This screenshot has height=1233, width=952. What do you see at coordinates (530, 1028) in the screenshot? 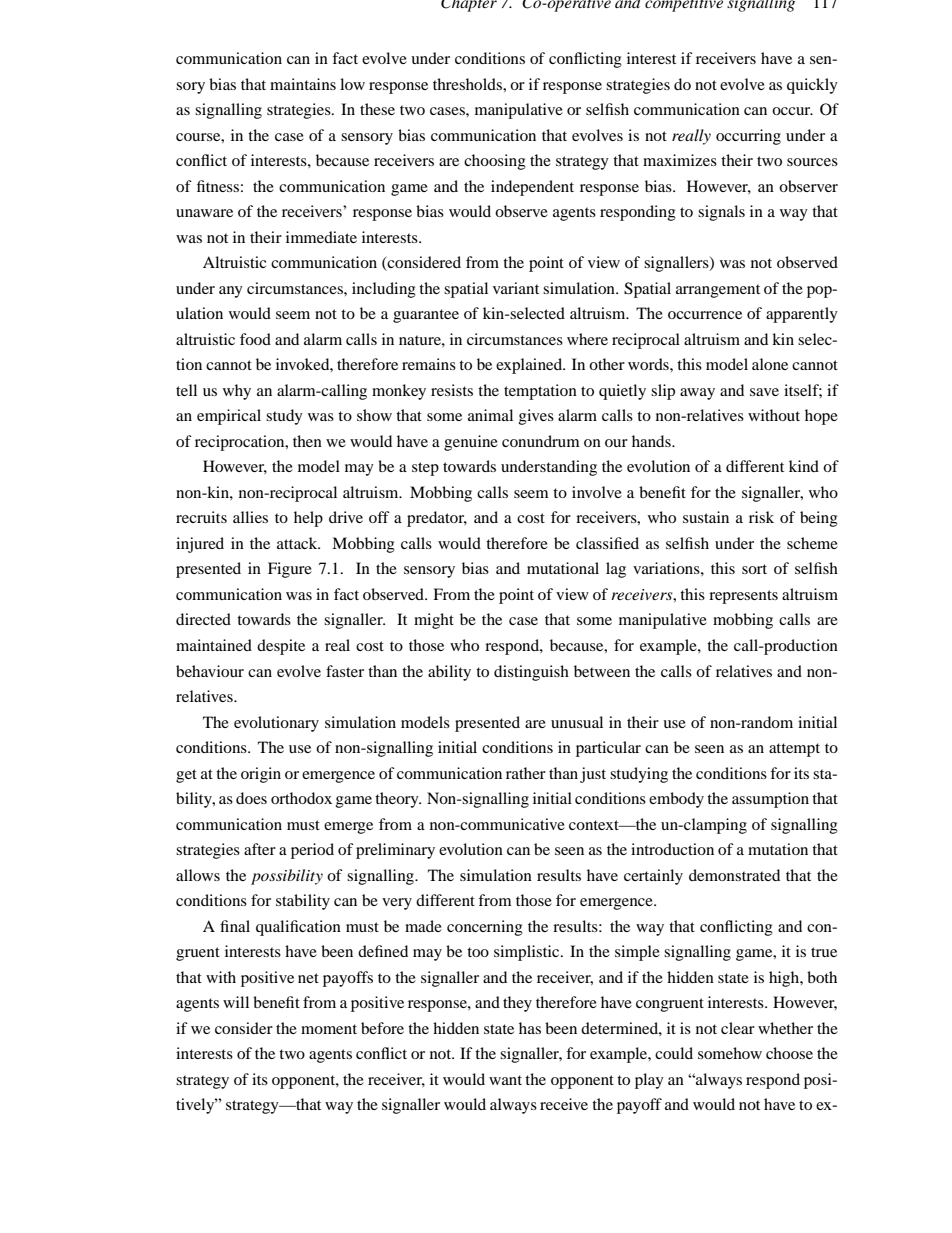
I see `has` at bounding box center [530, 1028].
